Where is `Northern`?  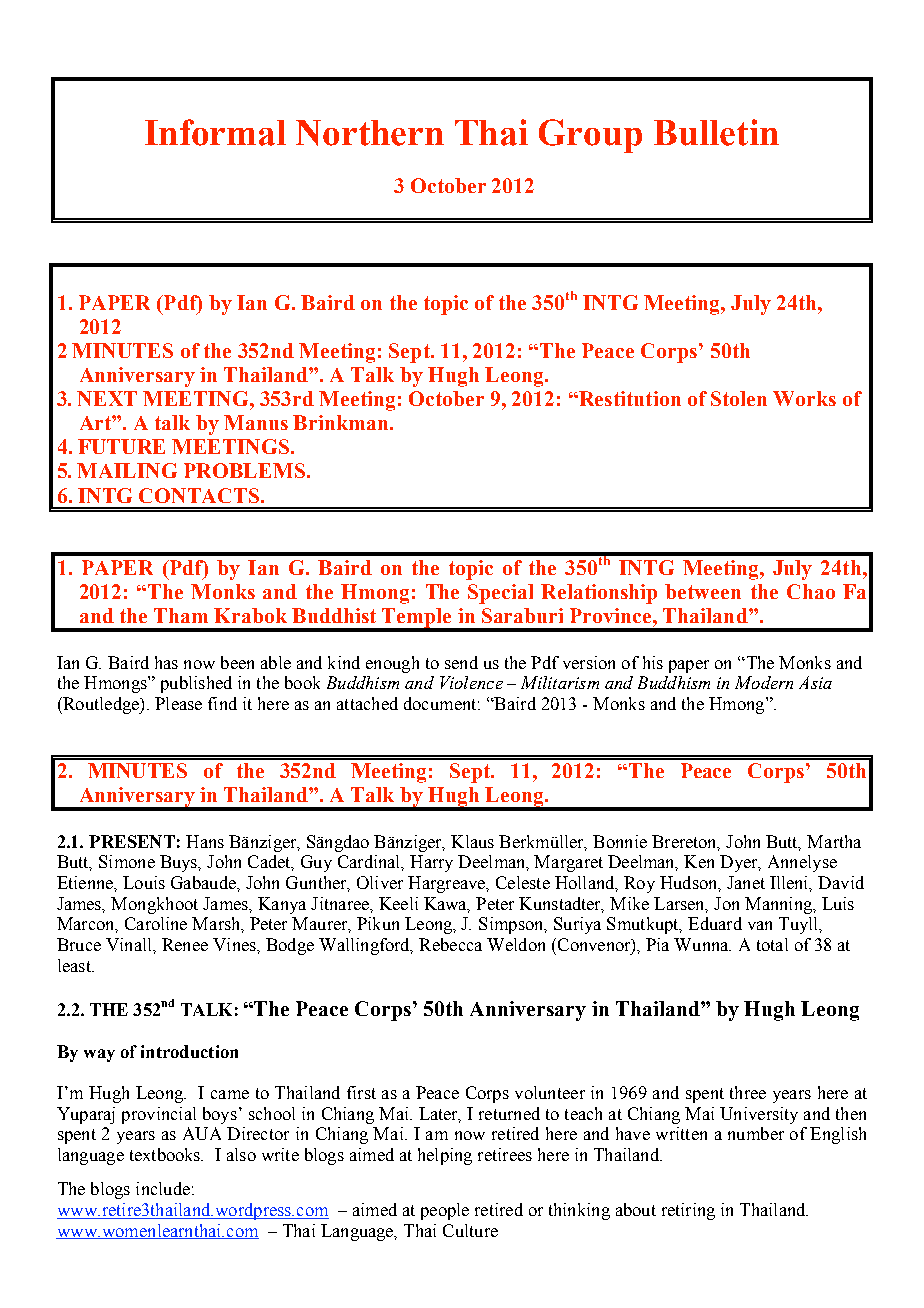
Northern is located at coordinates (370, 133).
